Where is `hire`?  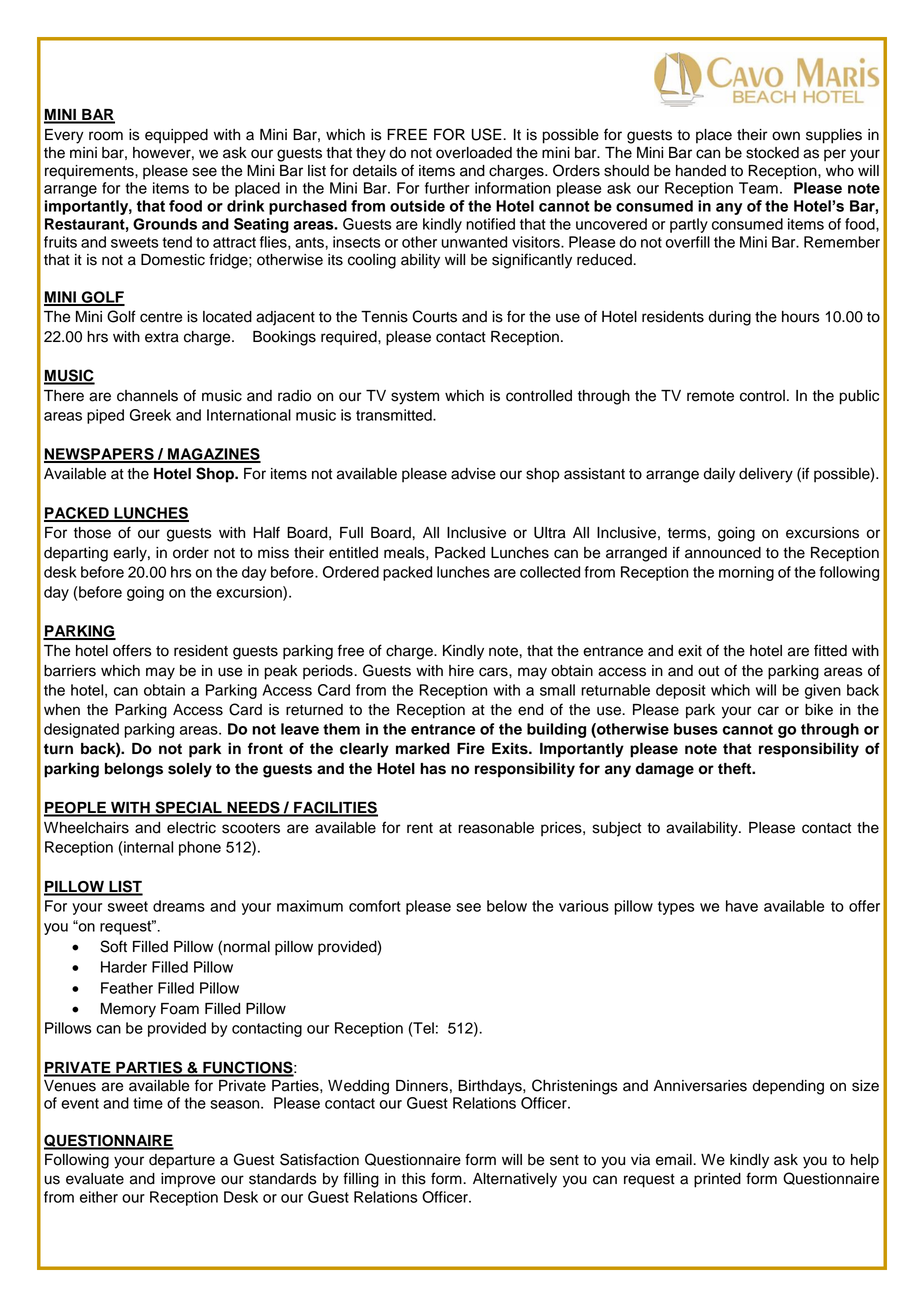 hire is located at coordinates (461, 671).
